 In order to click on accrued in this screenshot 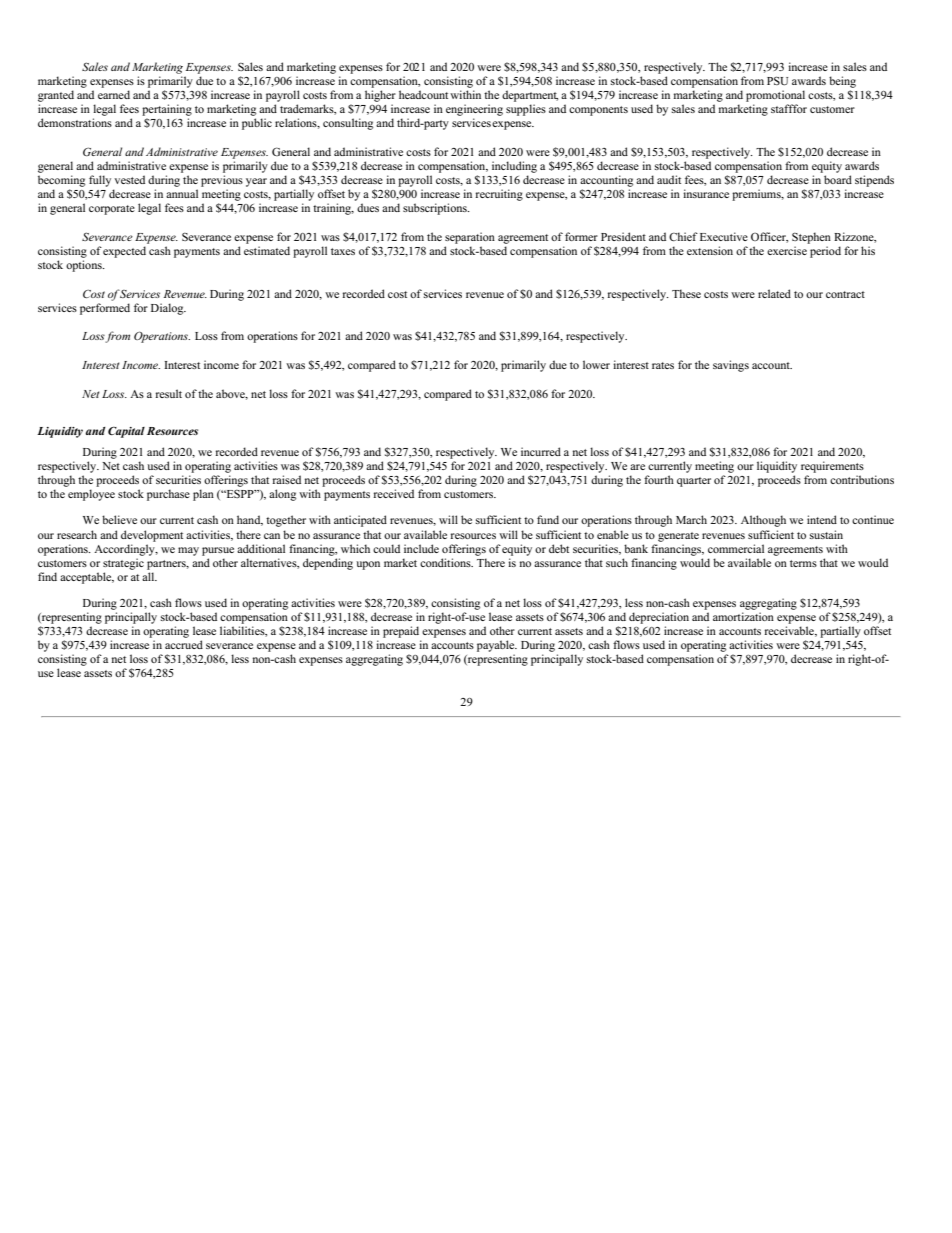, I will do `click(184, 644)`.
